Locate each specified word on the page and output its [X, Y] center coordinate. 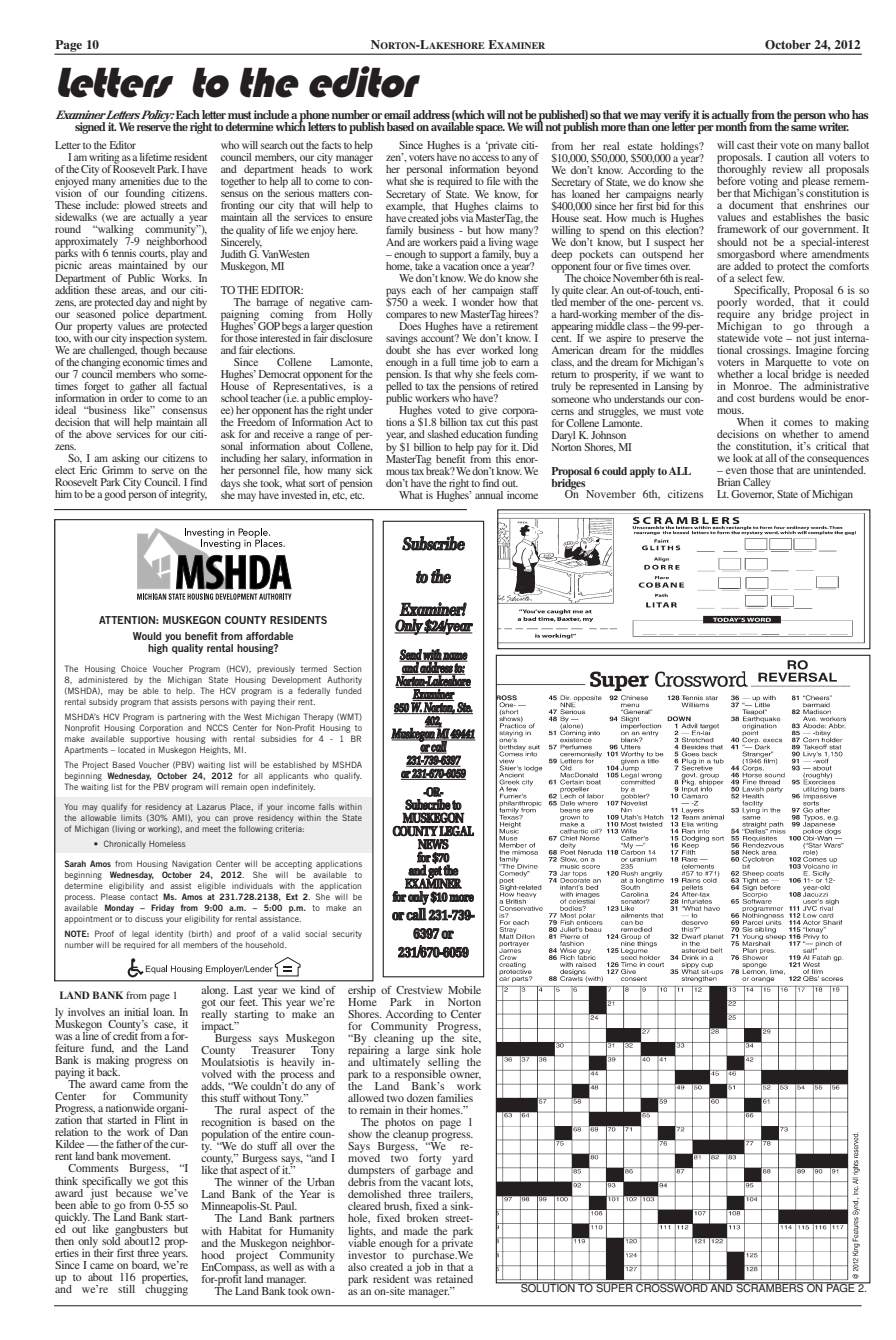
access [485, 158]
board [145, 1265]
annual [489, 495]
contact [144, 897]
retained [454, 1279]
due [171, 181]
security [347, 935]
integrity [188, 495]
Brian [729, 482]
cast [746, 145]
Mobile [464, 990]
